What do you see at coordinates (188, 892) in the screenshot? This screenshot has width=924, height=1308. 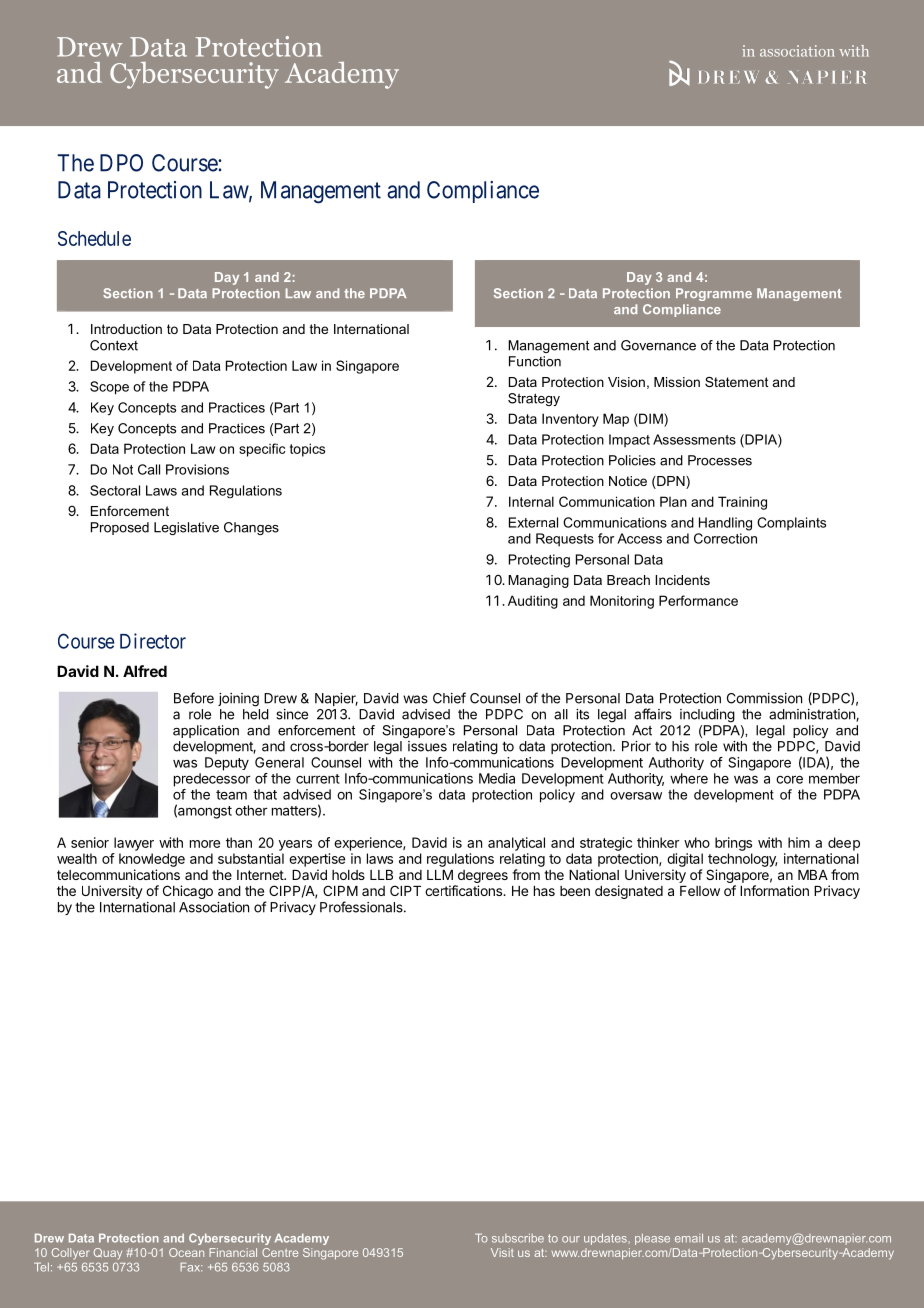 I see `Chicago` at bounding box center [188, 892].
